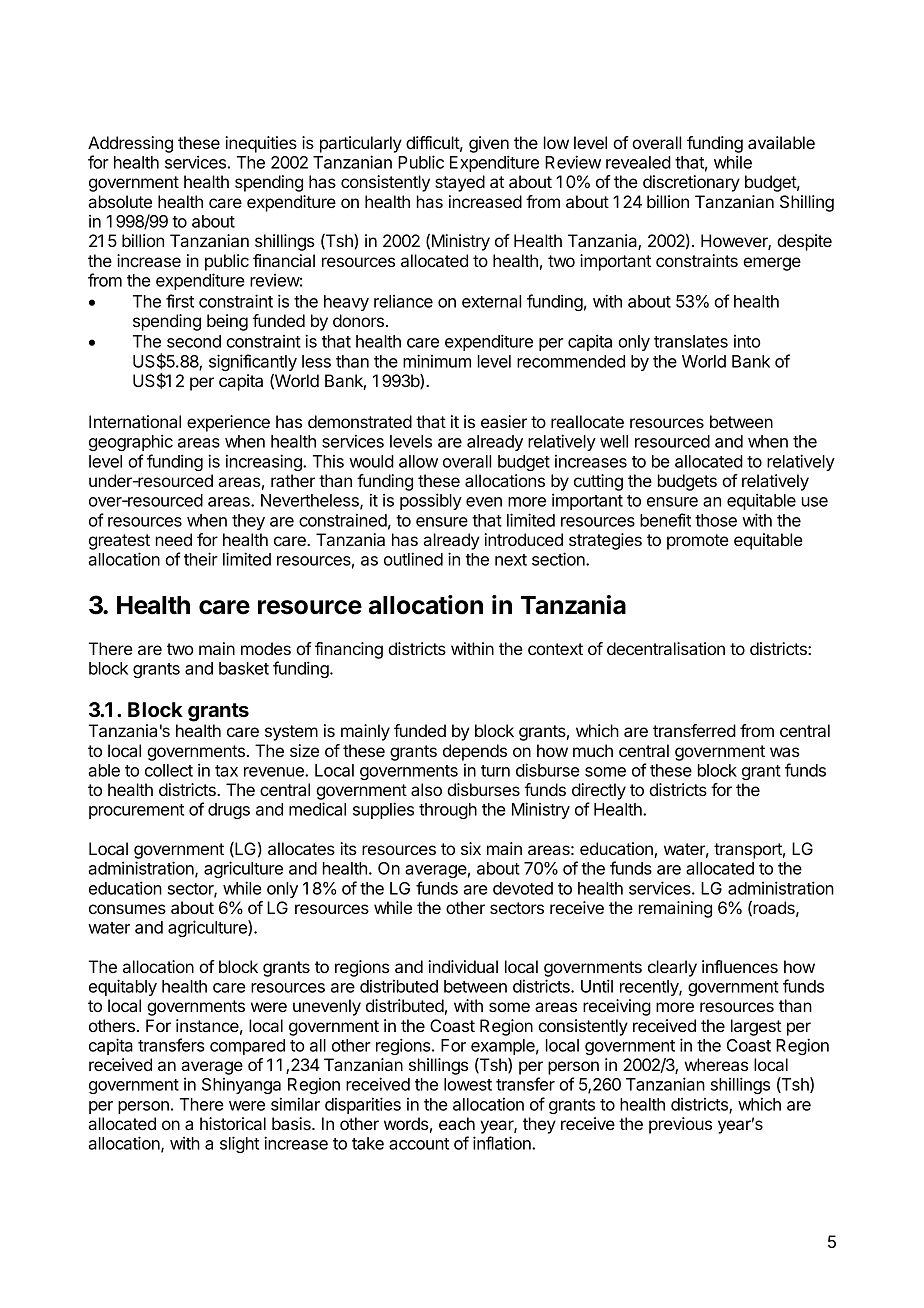  I want to click on was, so click(785, 752).
